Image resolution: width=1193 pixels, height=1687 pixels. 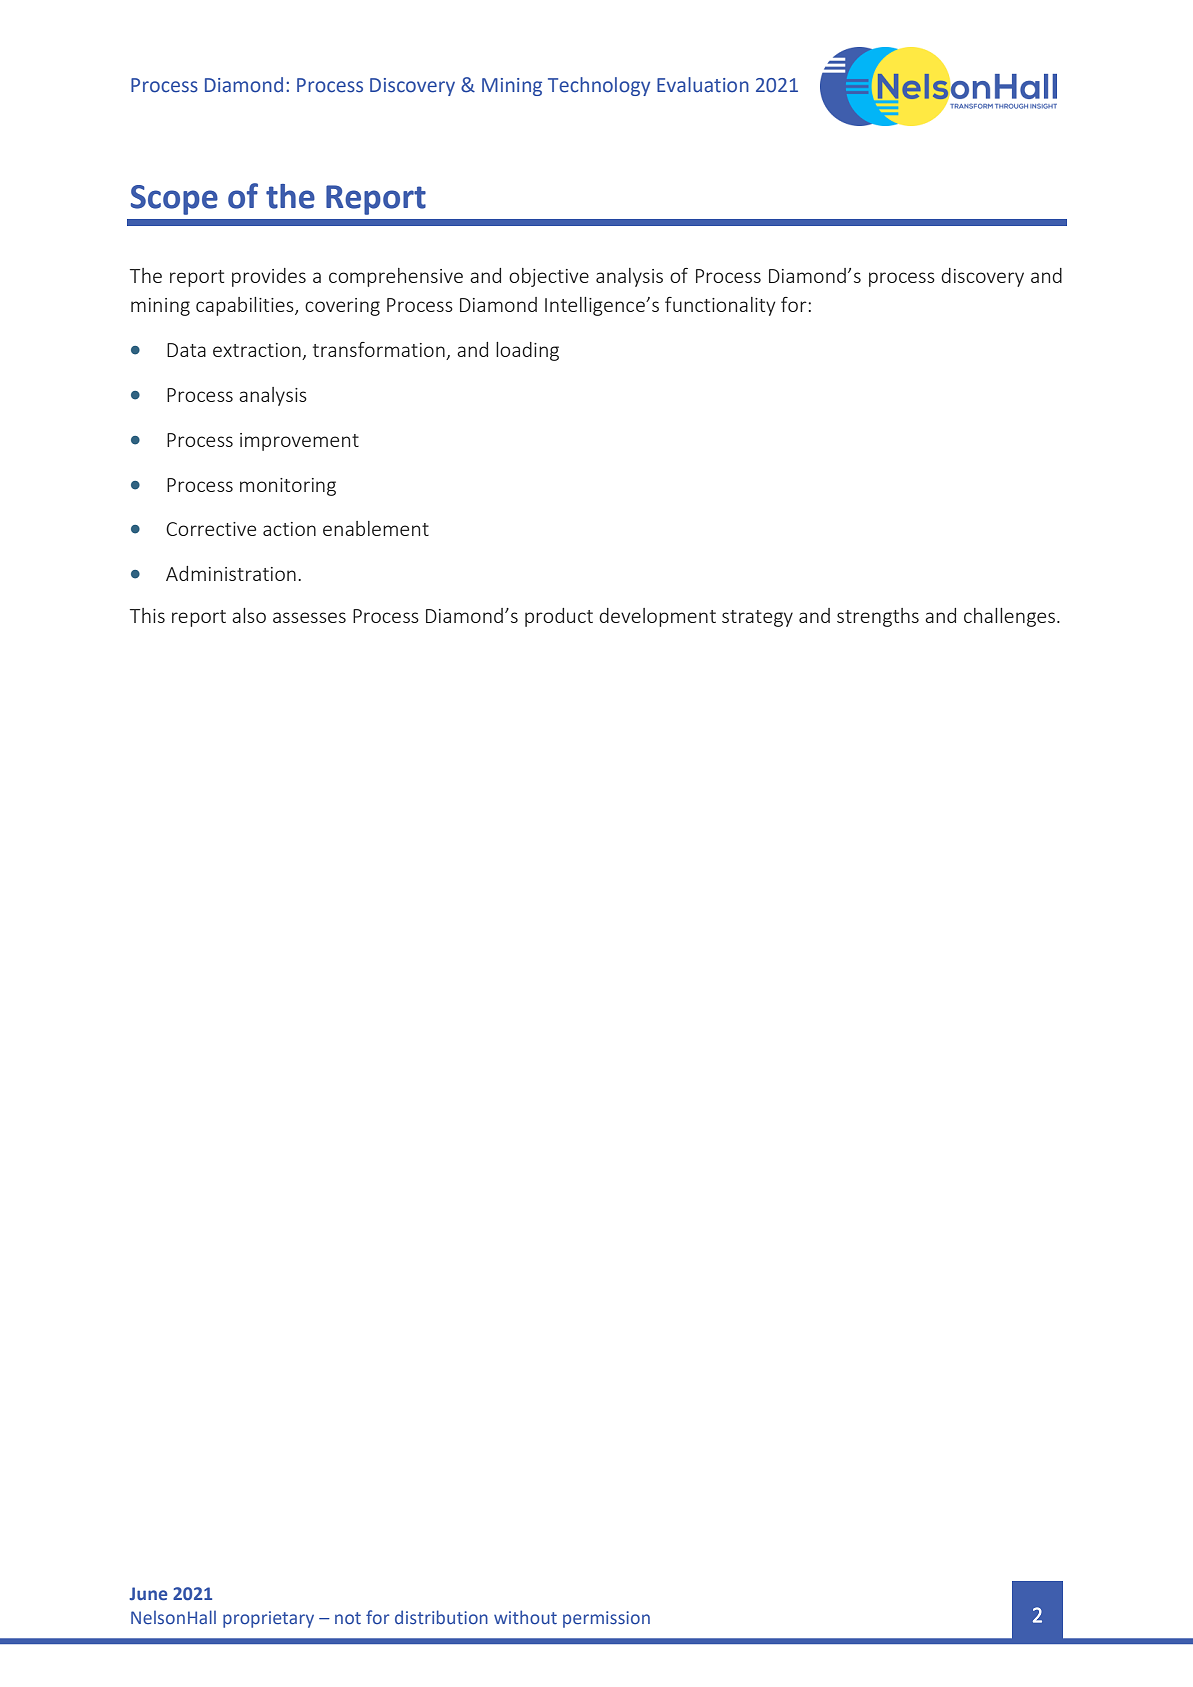 What do you see at coordinates (174, 200) in the screenshot?
I see `Scope` at bounding box center [174, 200].
